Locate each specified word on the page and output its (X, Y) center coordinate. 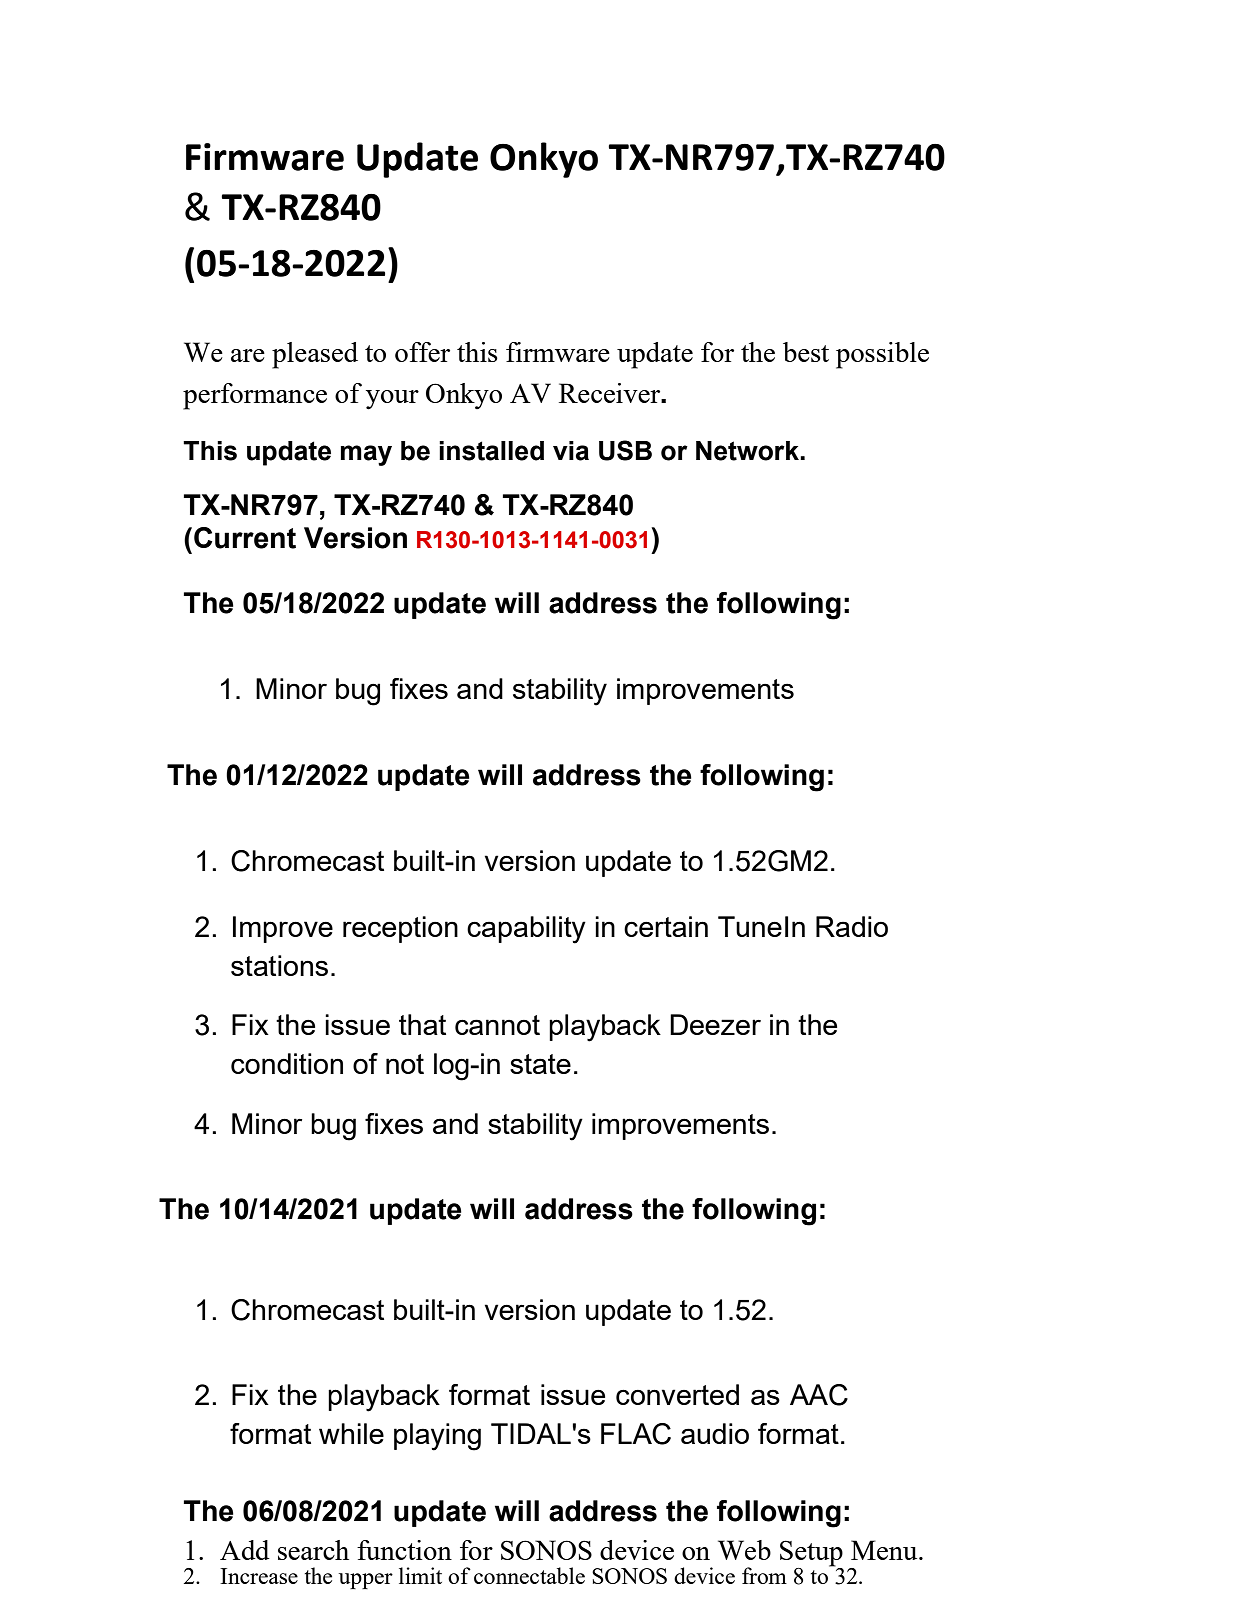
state (540, 1064)
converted (677, 1394)
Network (748, 451)
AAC (819, 1395)
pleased (315, 355)
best (806, 352)
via (571, 451)
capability (526, 930)
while (351, 1433)
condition (287, 1063)
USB (625, 450)
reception (400, 929)
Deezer (715, 1024)
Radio (852, 926)
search (313, 1550)
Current (245, 538)
